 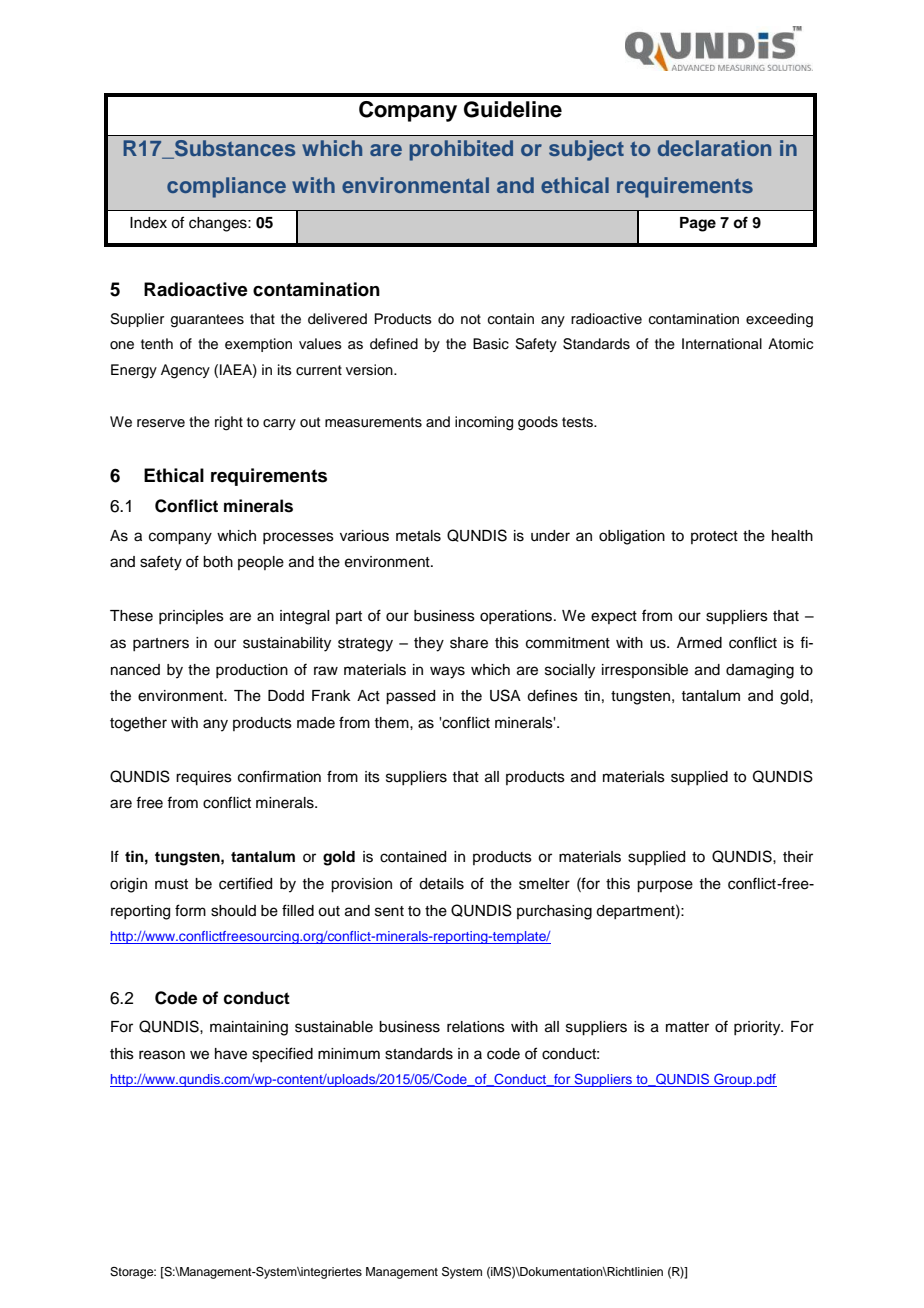 I want to click on damaging, so click(x=760, y=671).
